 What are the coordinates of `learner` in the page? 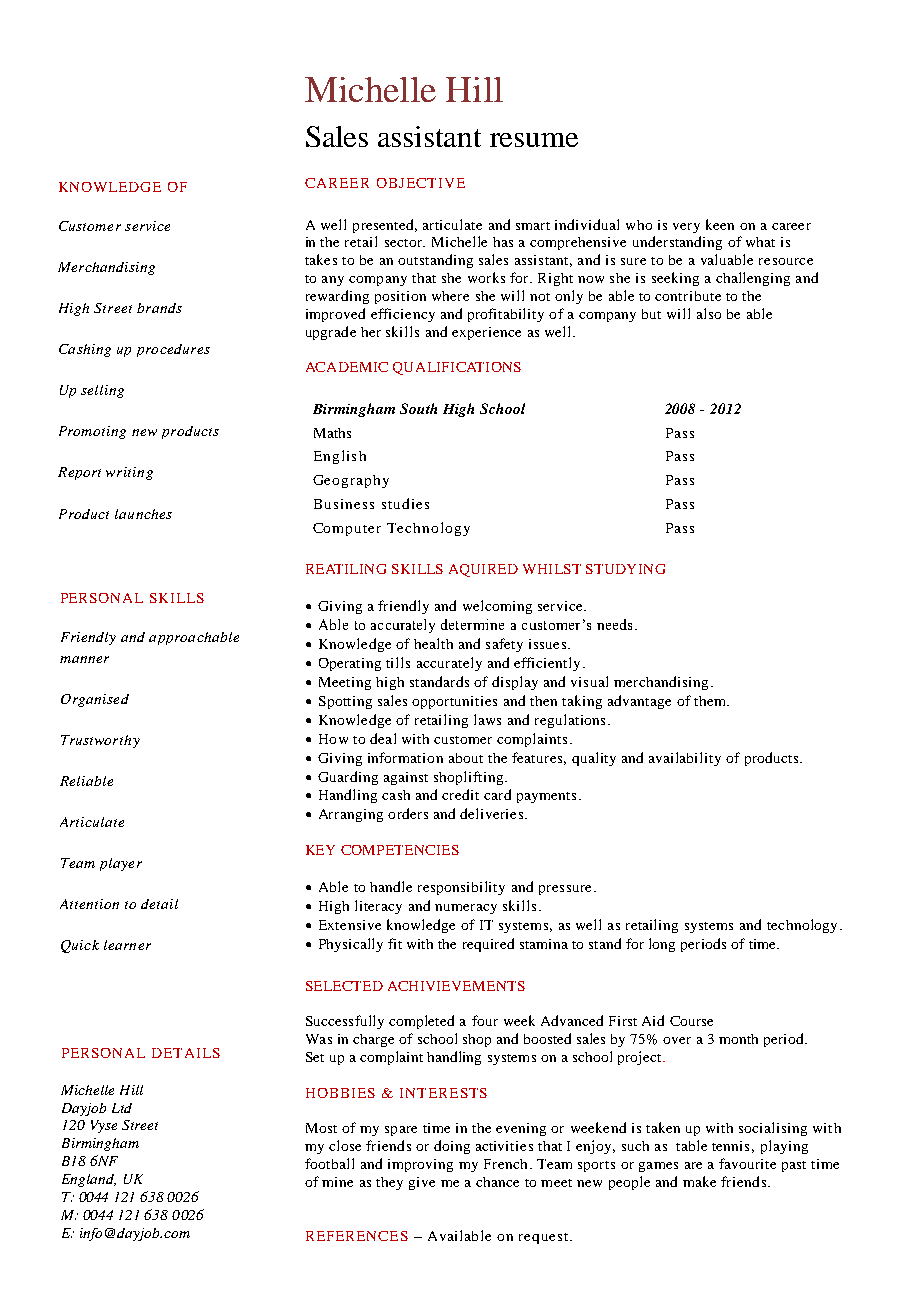 It's located at (127, 945).
